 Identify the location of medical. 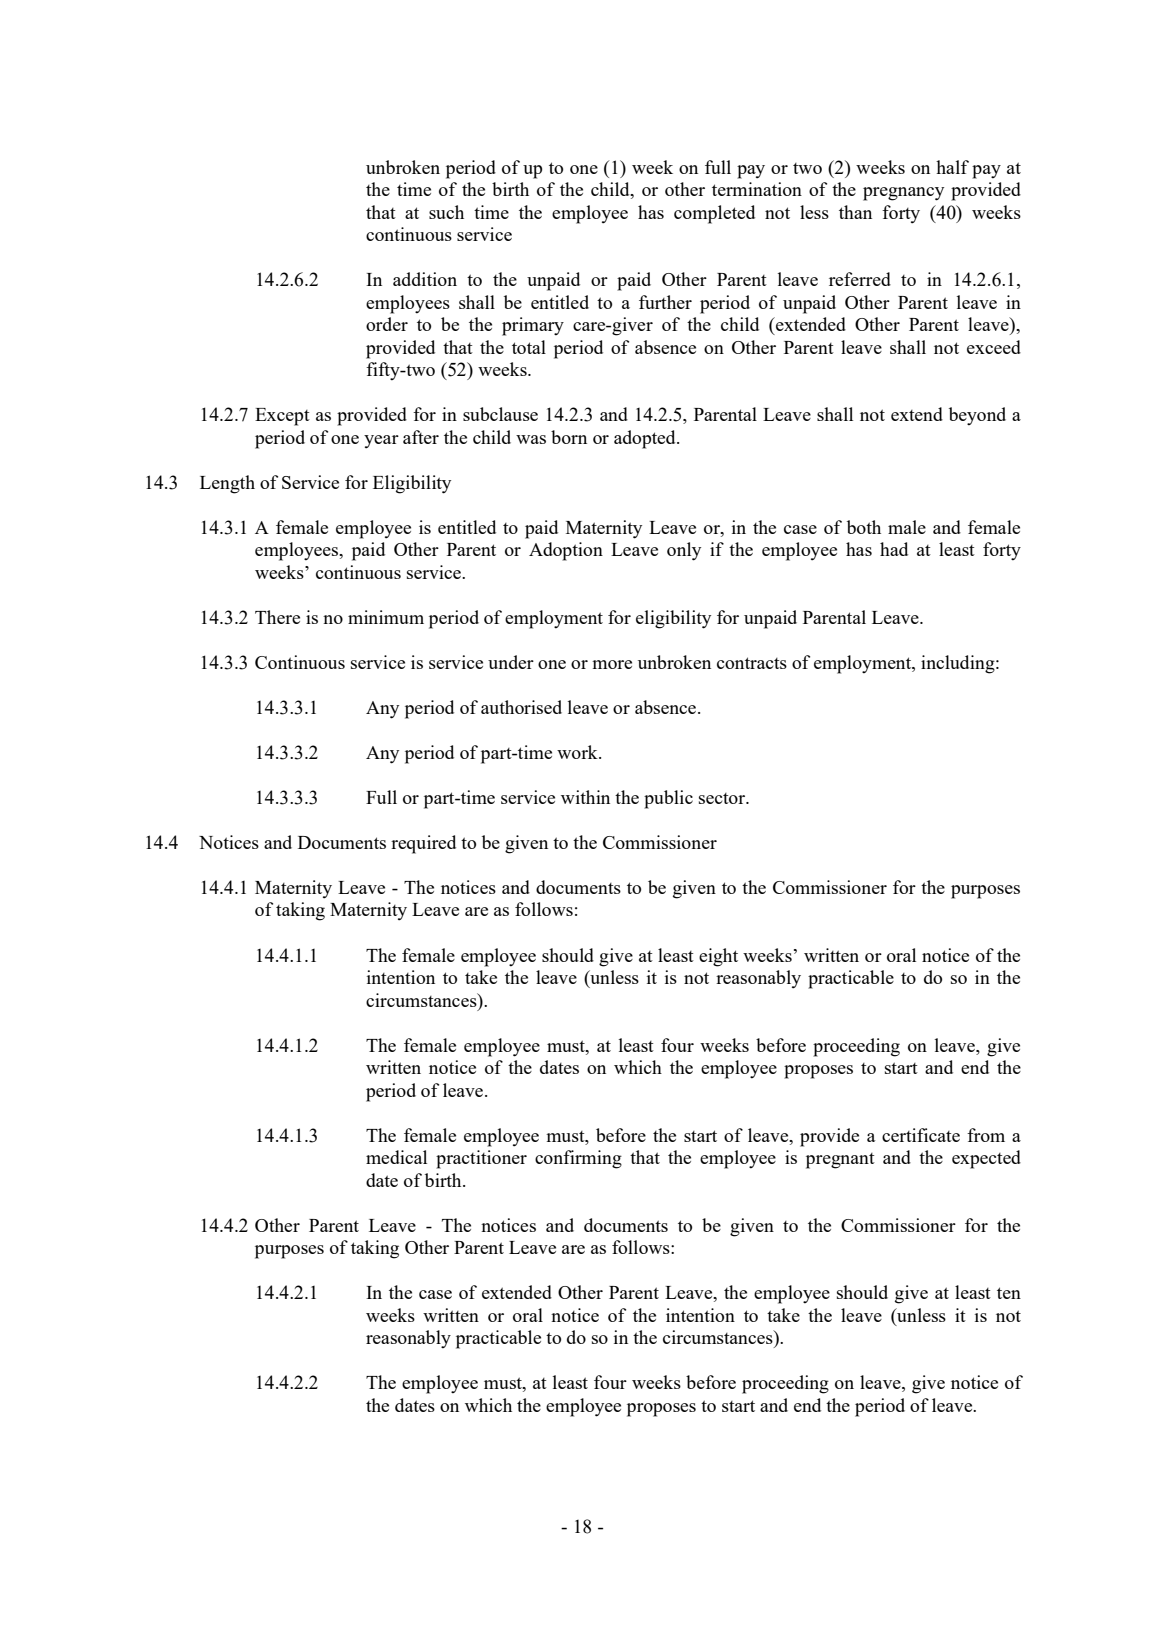
(396, 1157).
